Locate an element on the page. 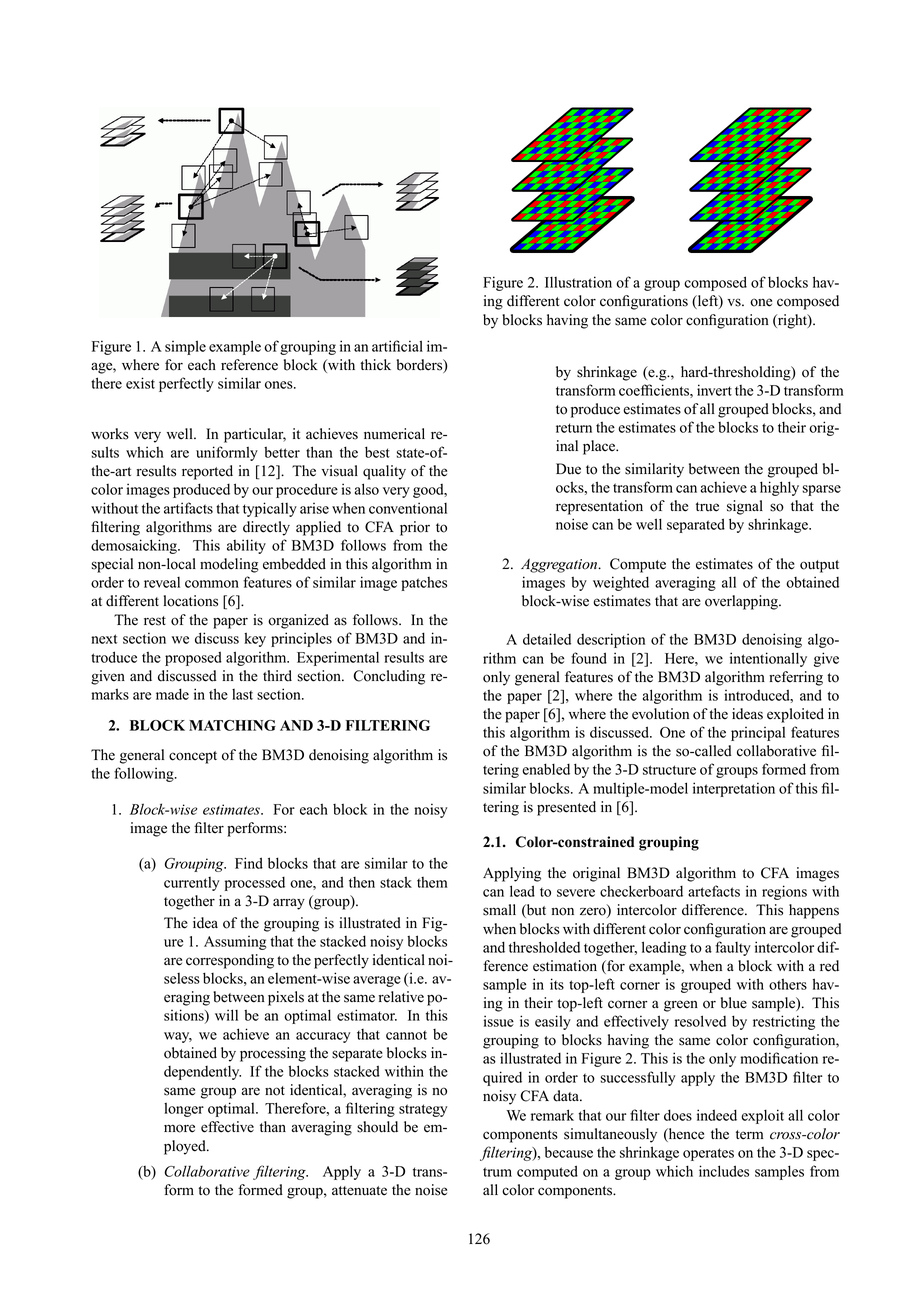  Concluding is located at coordinates (389, 677).
